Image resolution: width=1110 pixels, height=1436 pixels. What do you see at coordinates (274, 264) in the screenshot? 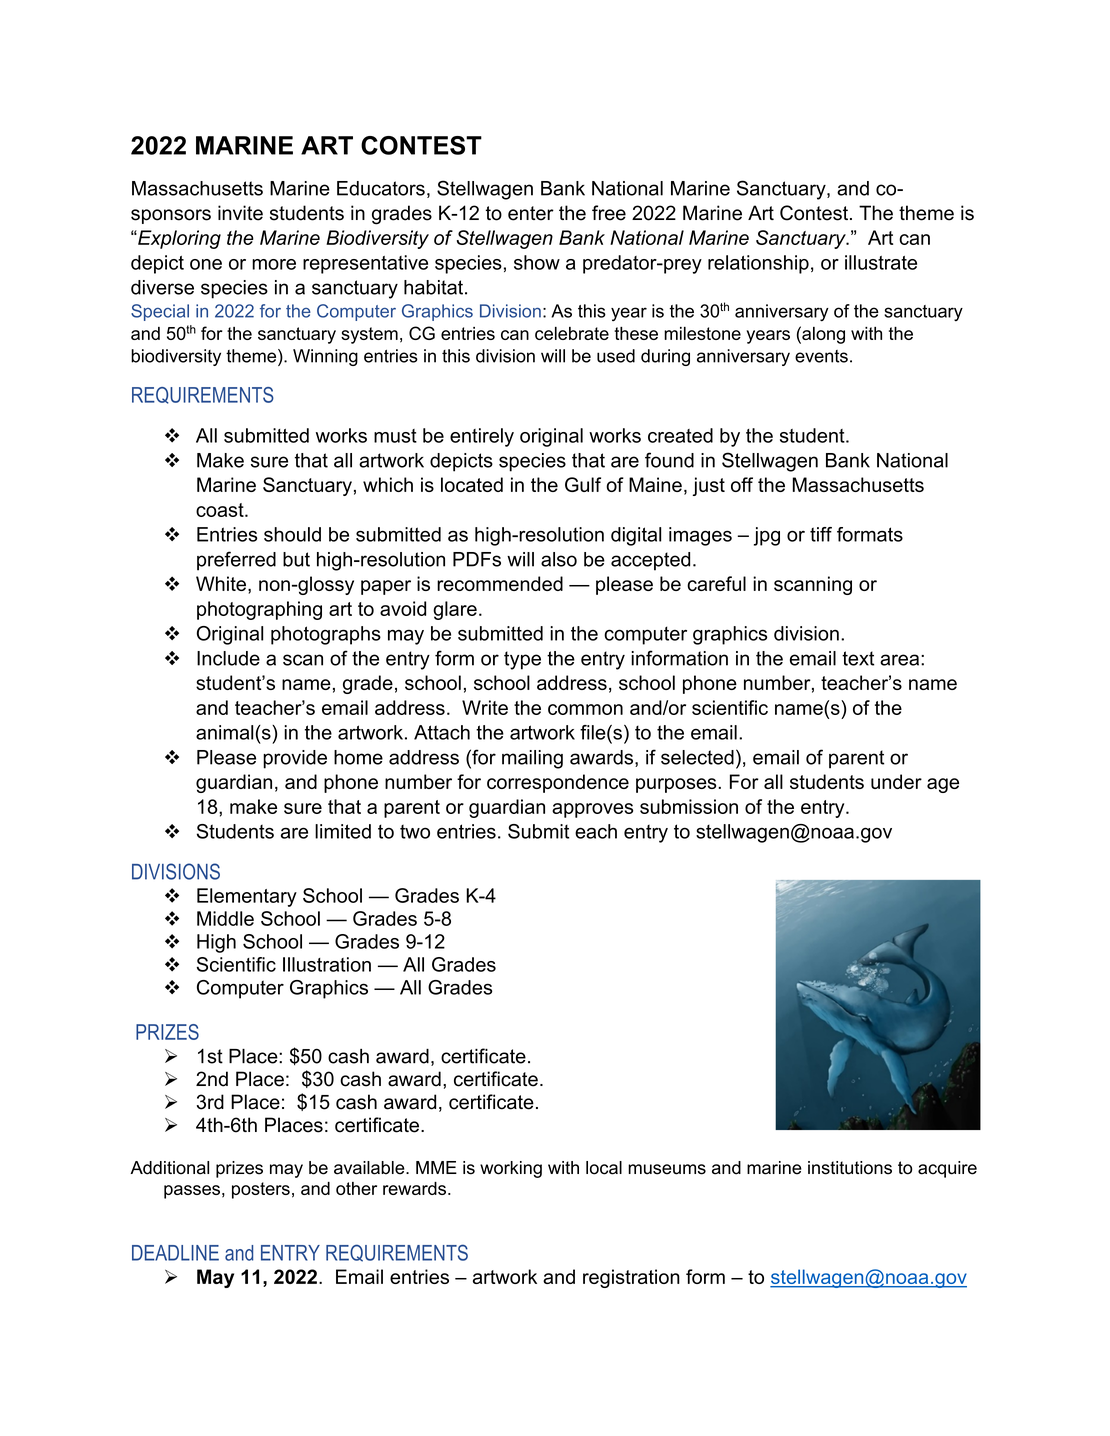
I see `more` at bounding box center [274, 264].
